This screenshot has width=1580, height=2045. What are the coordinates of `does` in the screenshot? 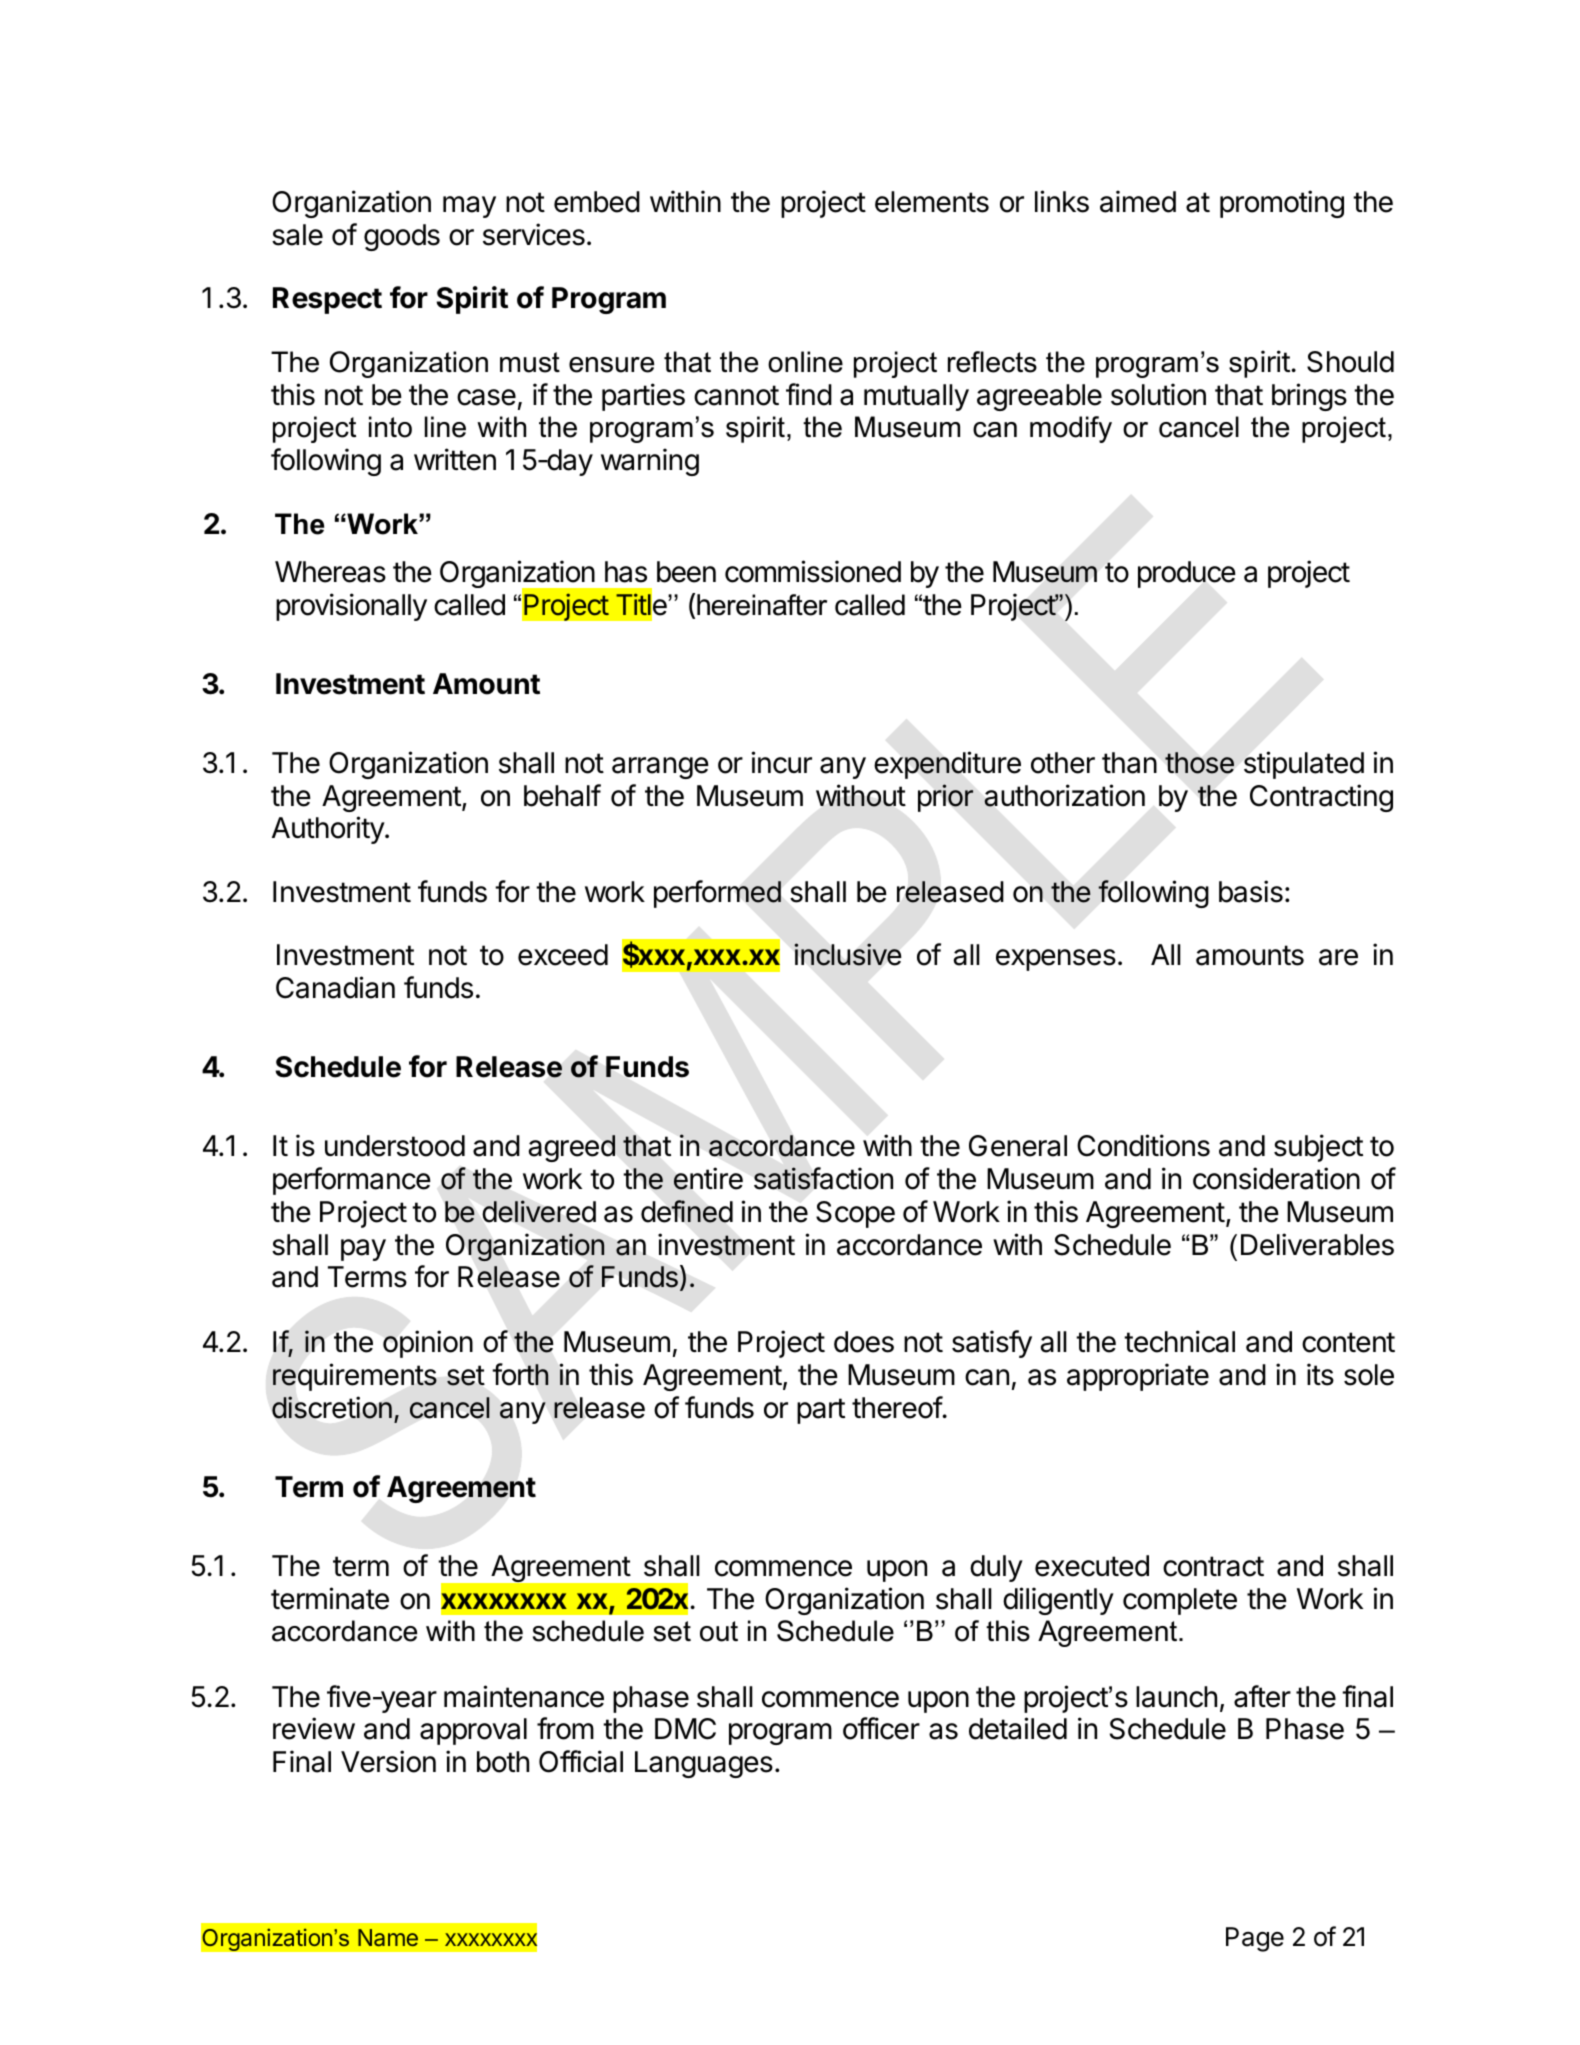 It's located at (864, 1342).
